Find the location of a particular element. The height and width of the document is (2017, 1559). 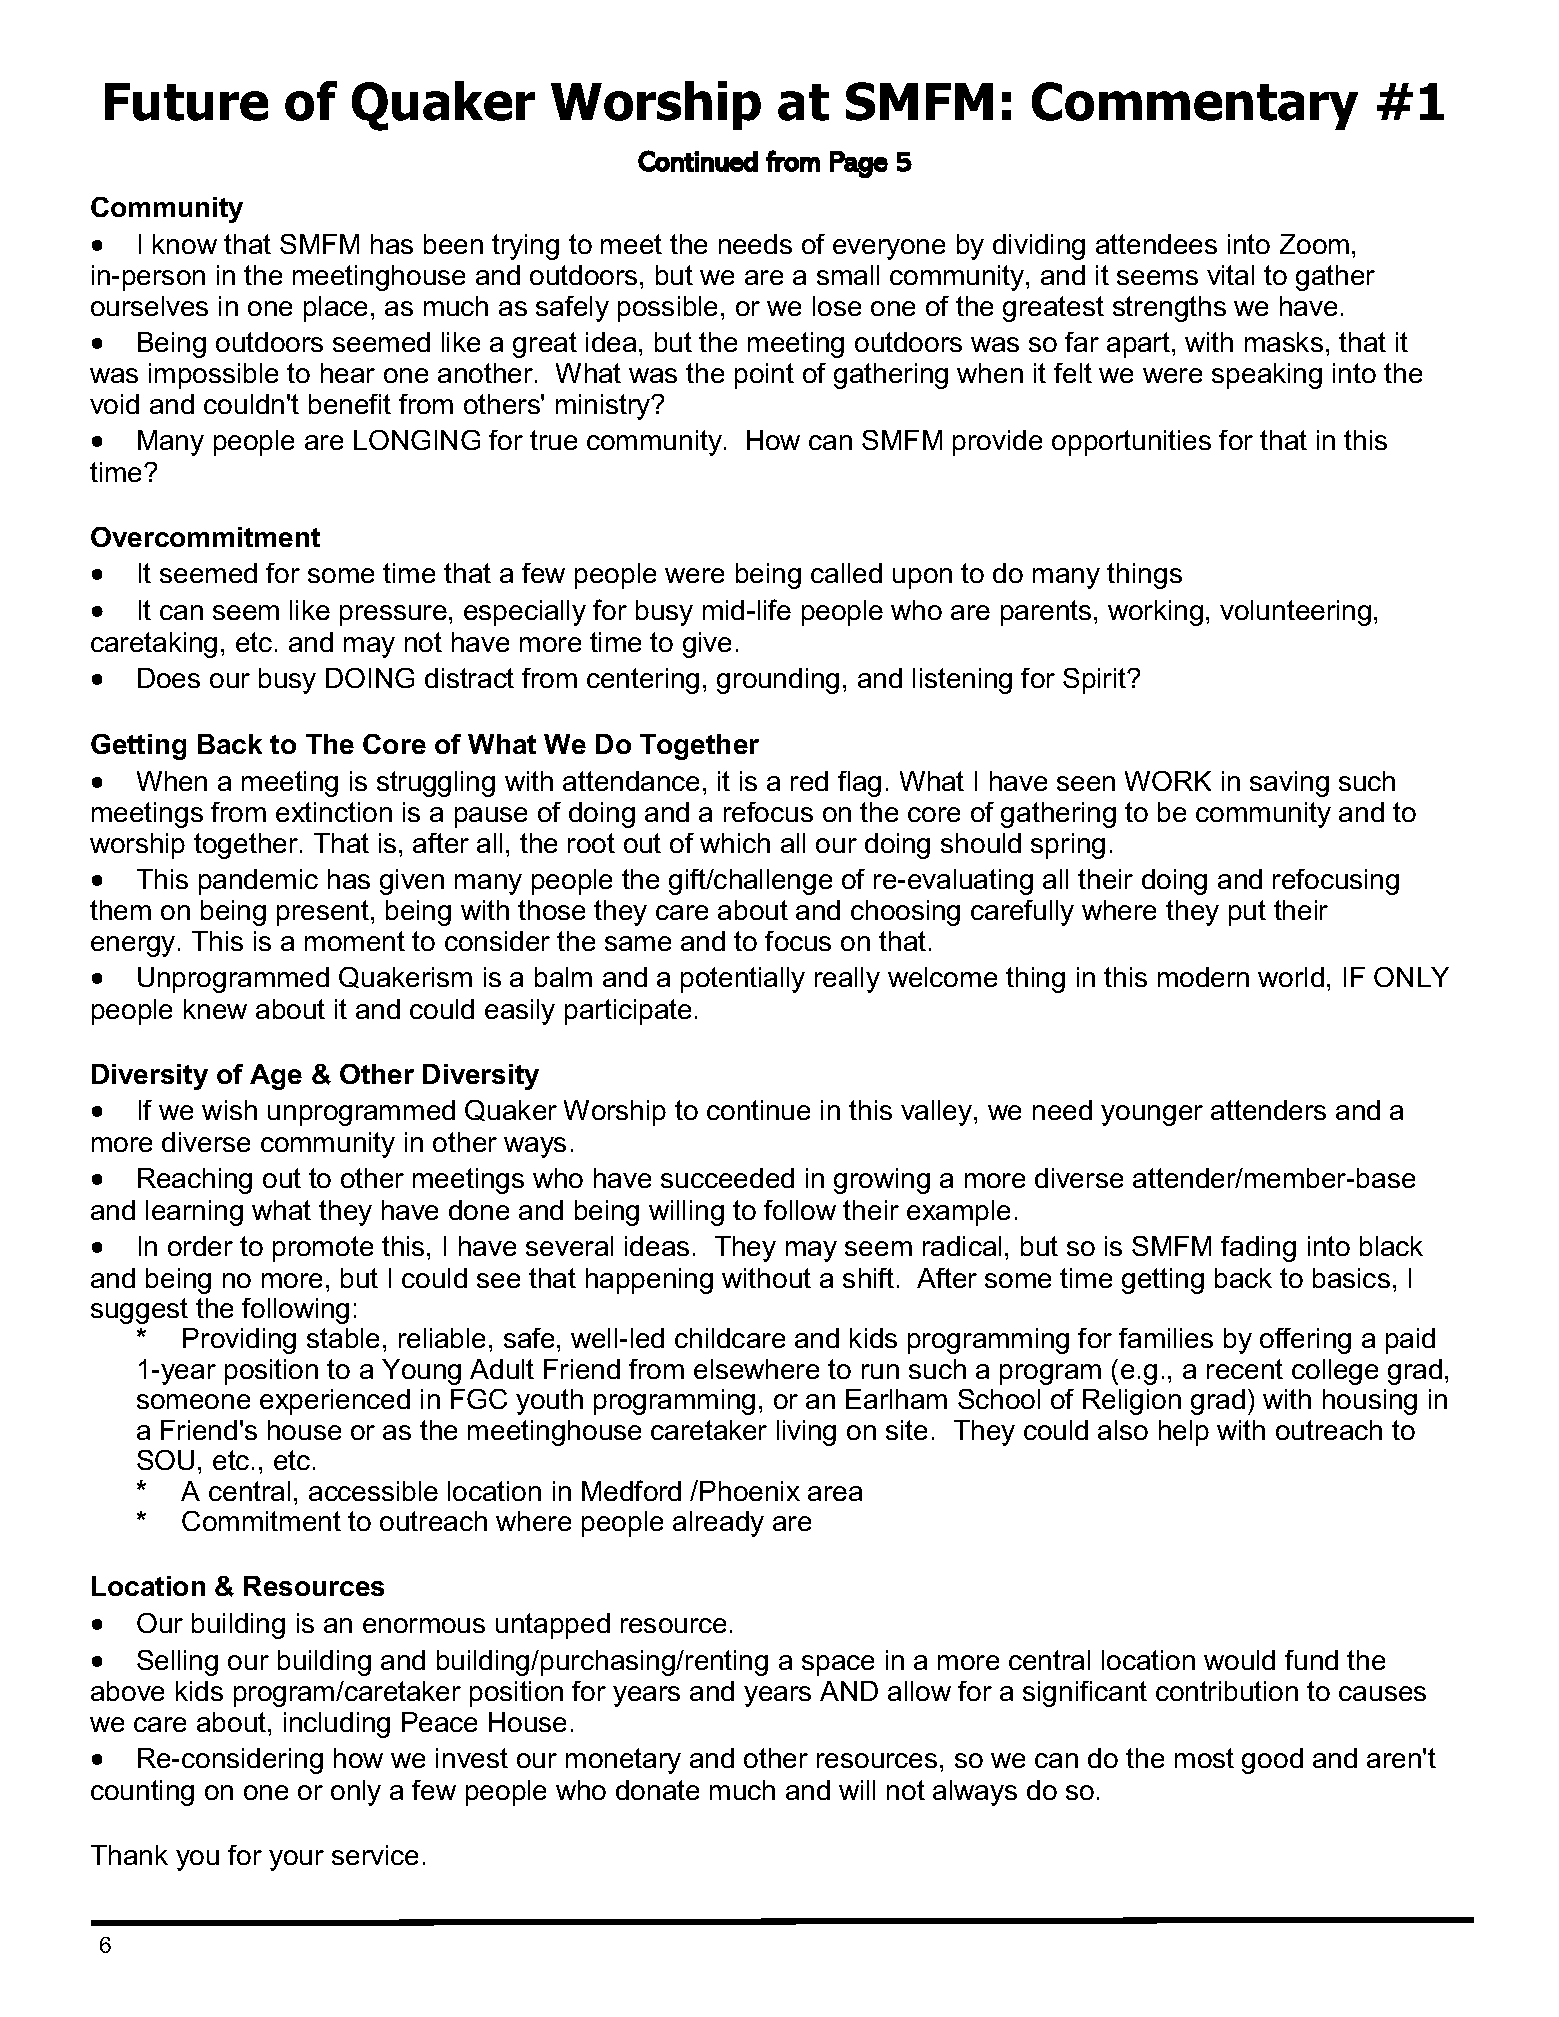

pressure is located at coordinates (393, 615).
